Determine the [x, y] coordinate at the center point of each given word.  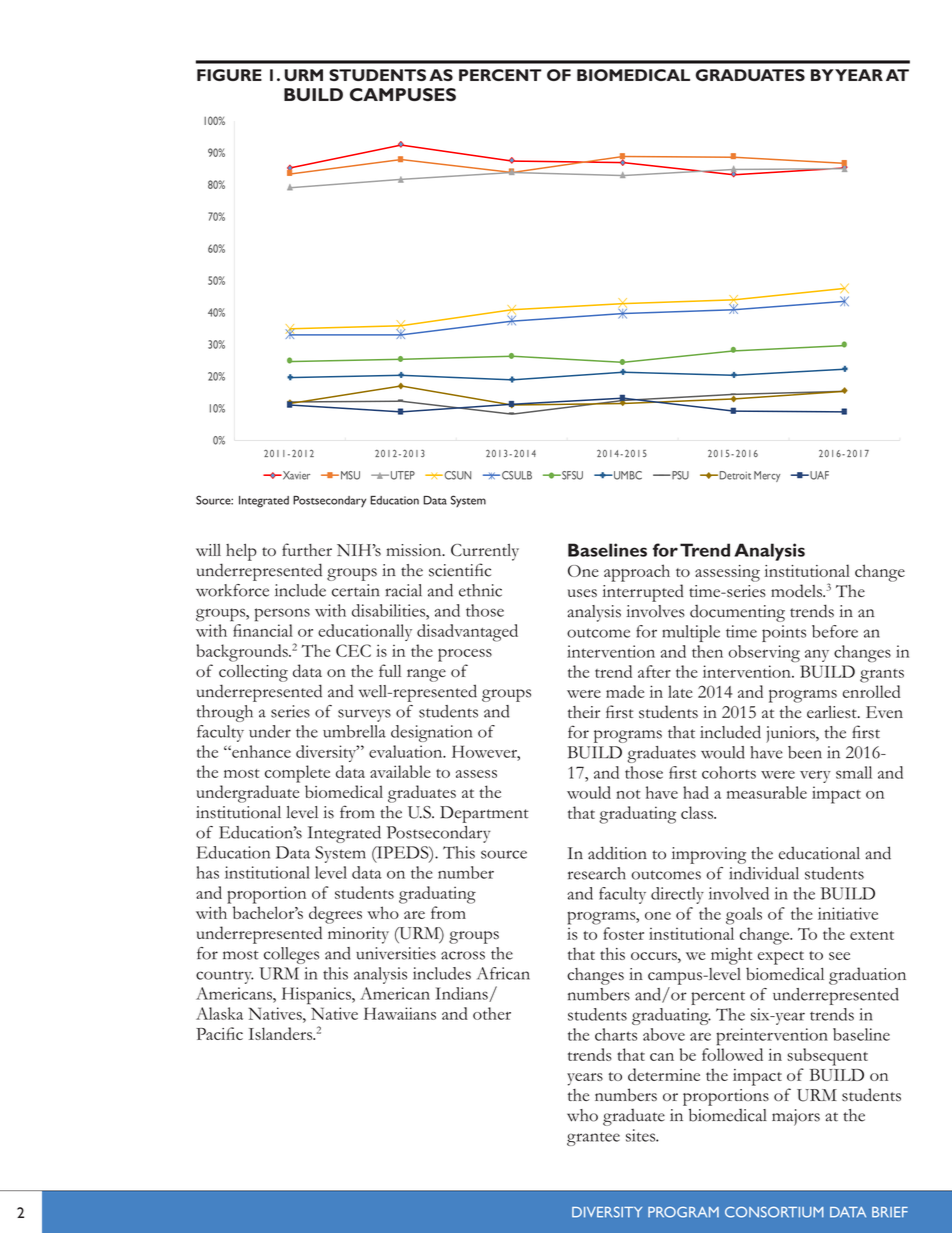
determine [664, 1074]
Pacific [219, 1033]
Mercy [767, 476]
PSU [679, 475]
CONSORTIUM [774, 1212]
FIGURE [229, 75]
